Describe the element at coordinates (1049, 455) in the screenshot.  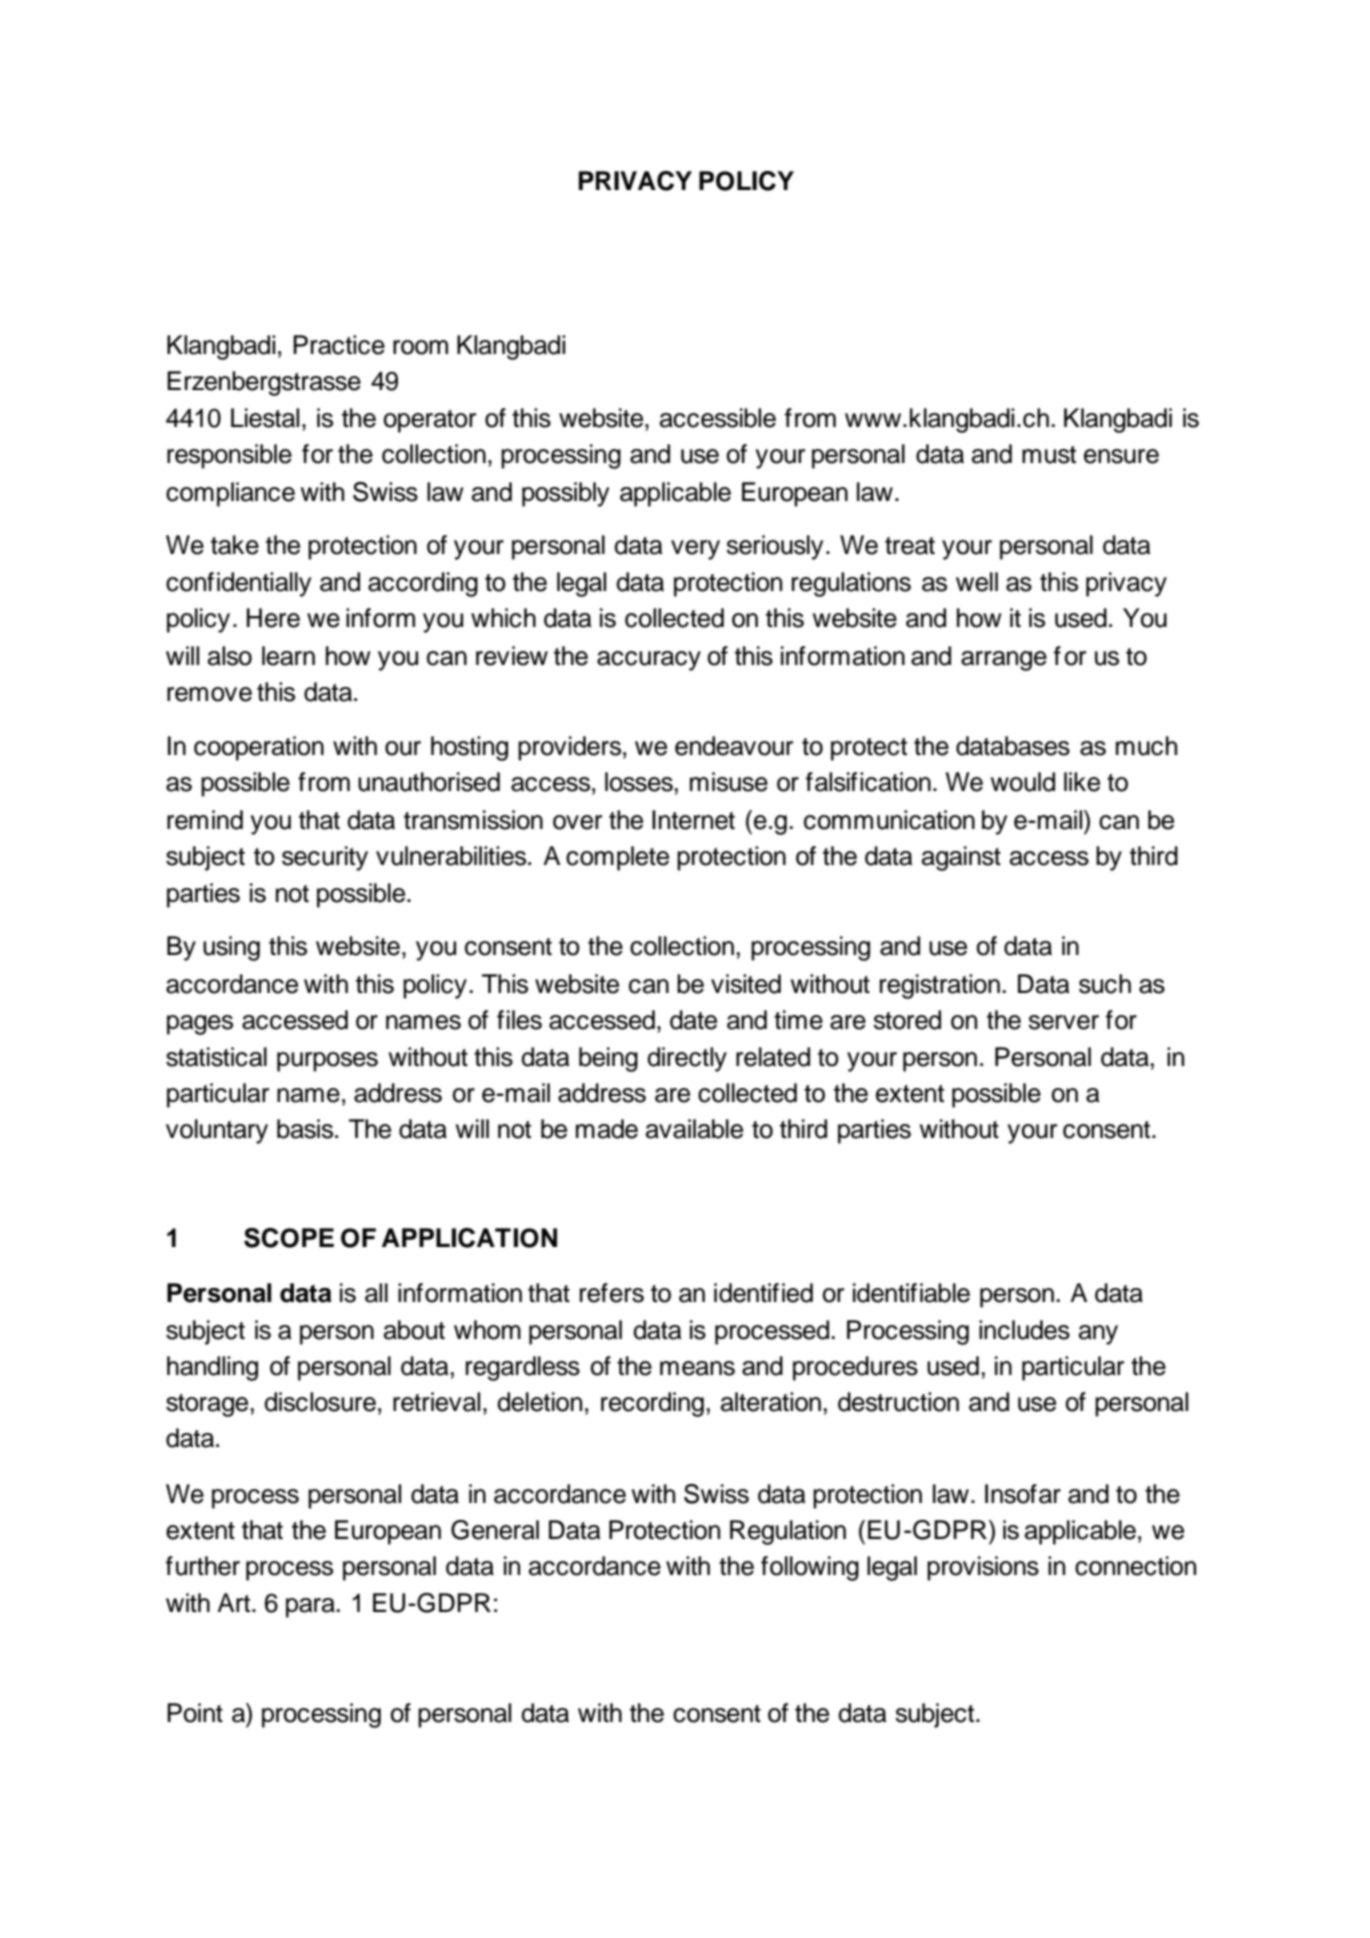
I see `must` at that location.
